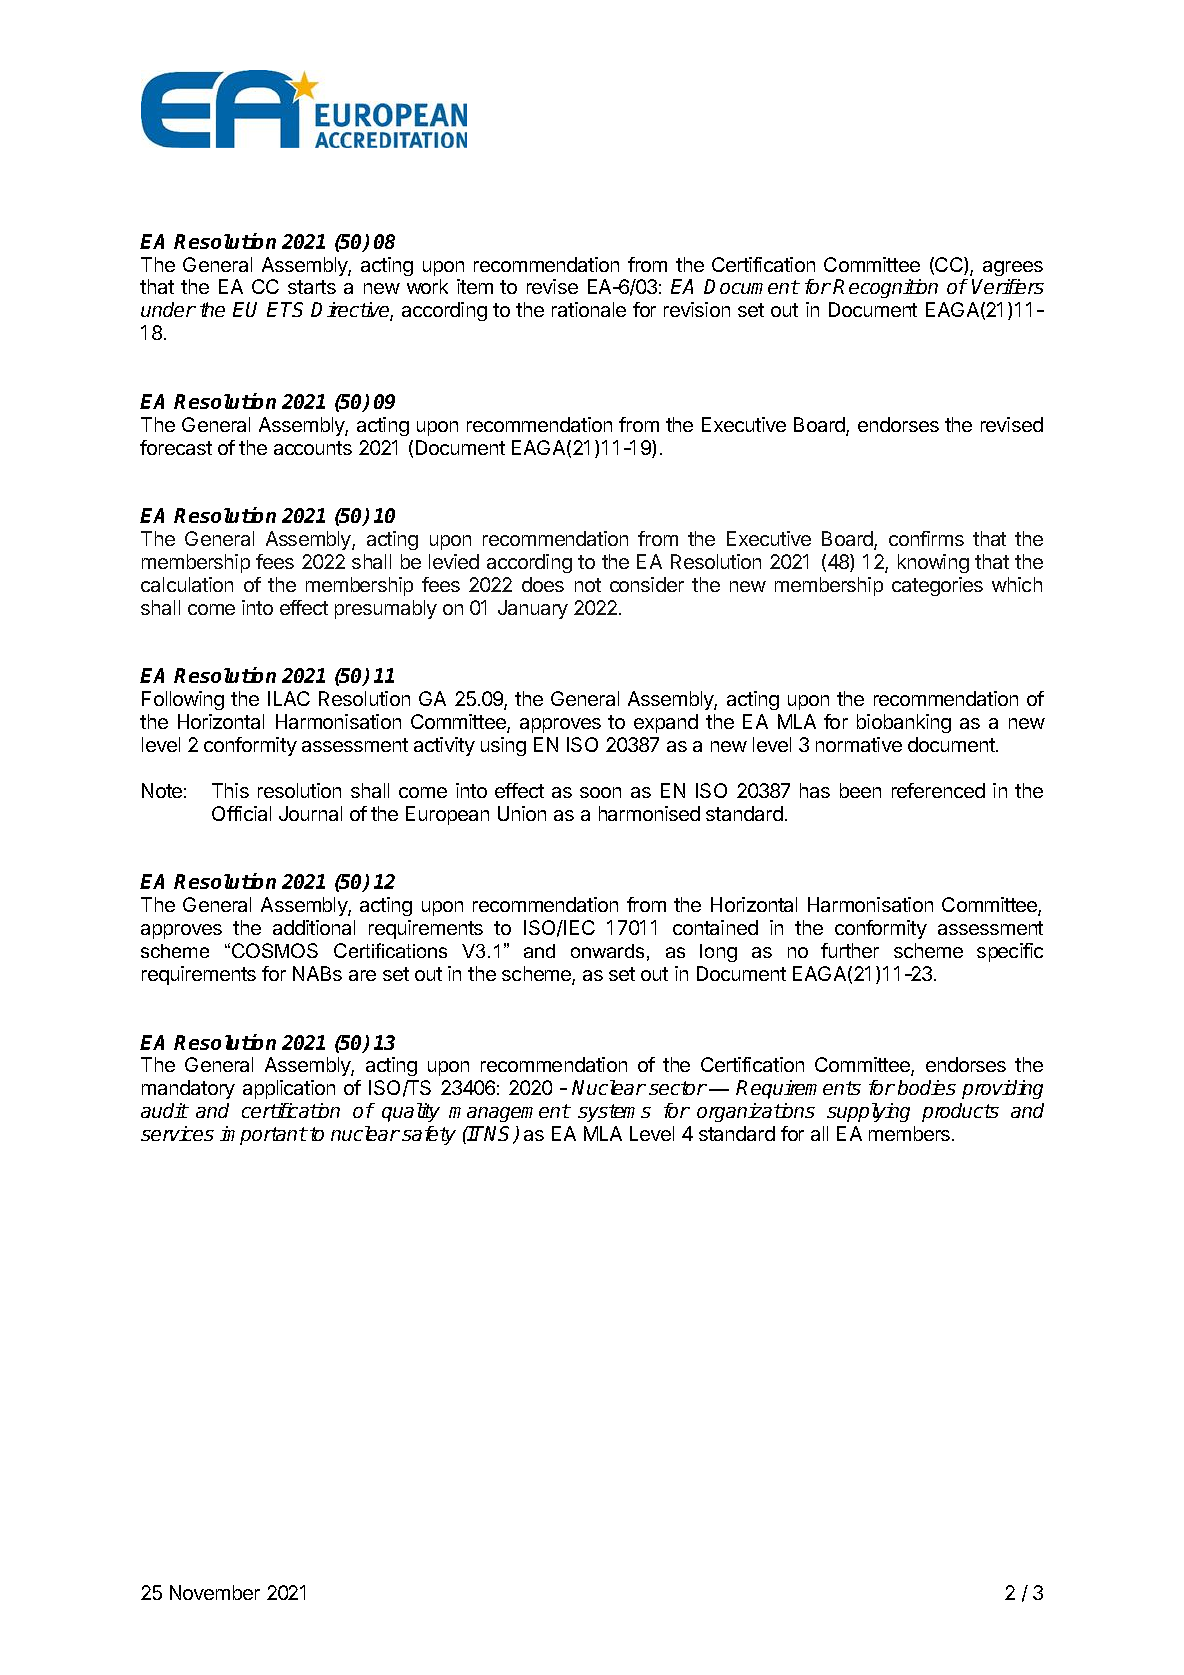  I want to click on rationale, so click(589, 309).
